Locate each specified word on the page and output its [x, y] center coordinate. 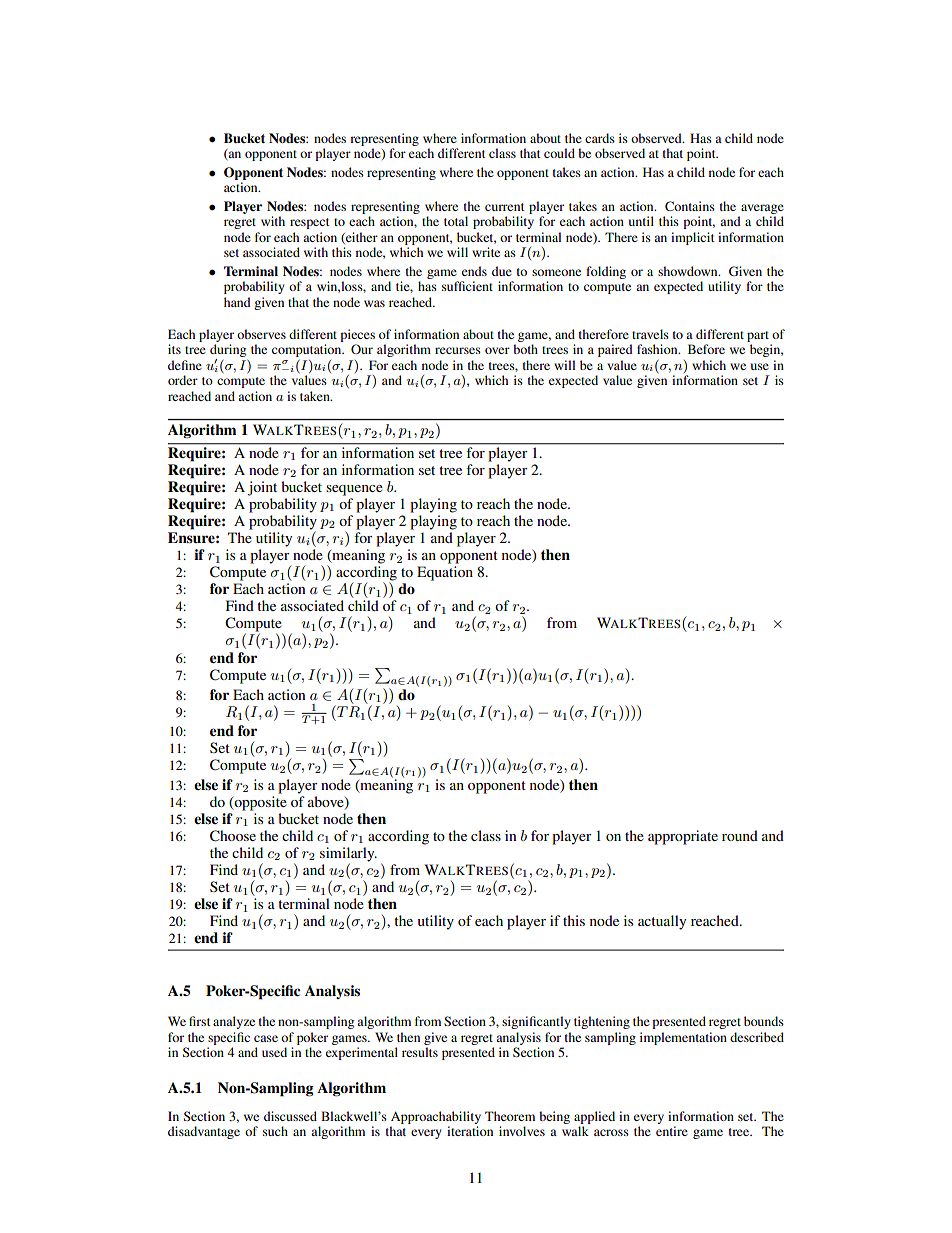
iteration [470, 1131]
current [505, 207]
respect [310, 223]
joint [262, 488]
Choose [233, 836]
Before [706, 349]
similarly [348, 855]
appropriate [683, 837]
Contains [690, 206]
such [275, 1131]
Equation [445, 573]
